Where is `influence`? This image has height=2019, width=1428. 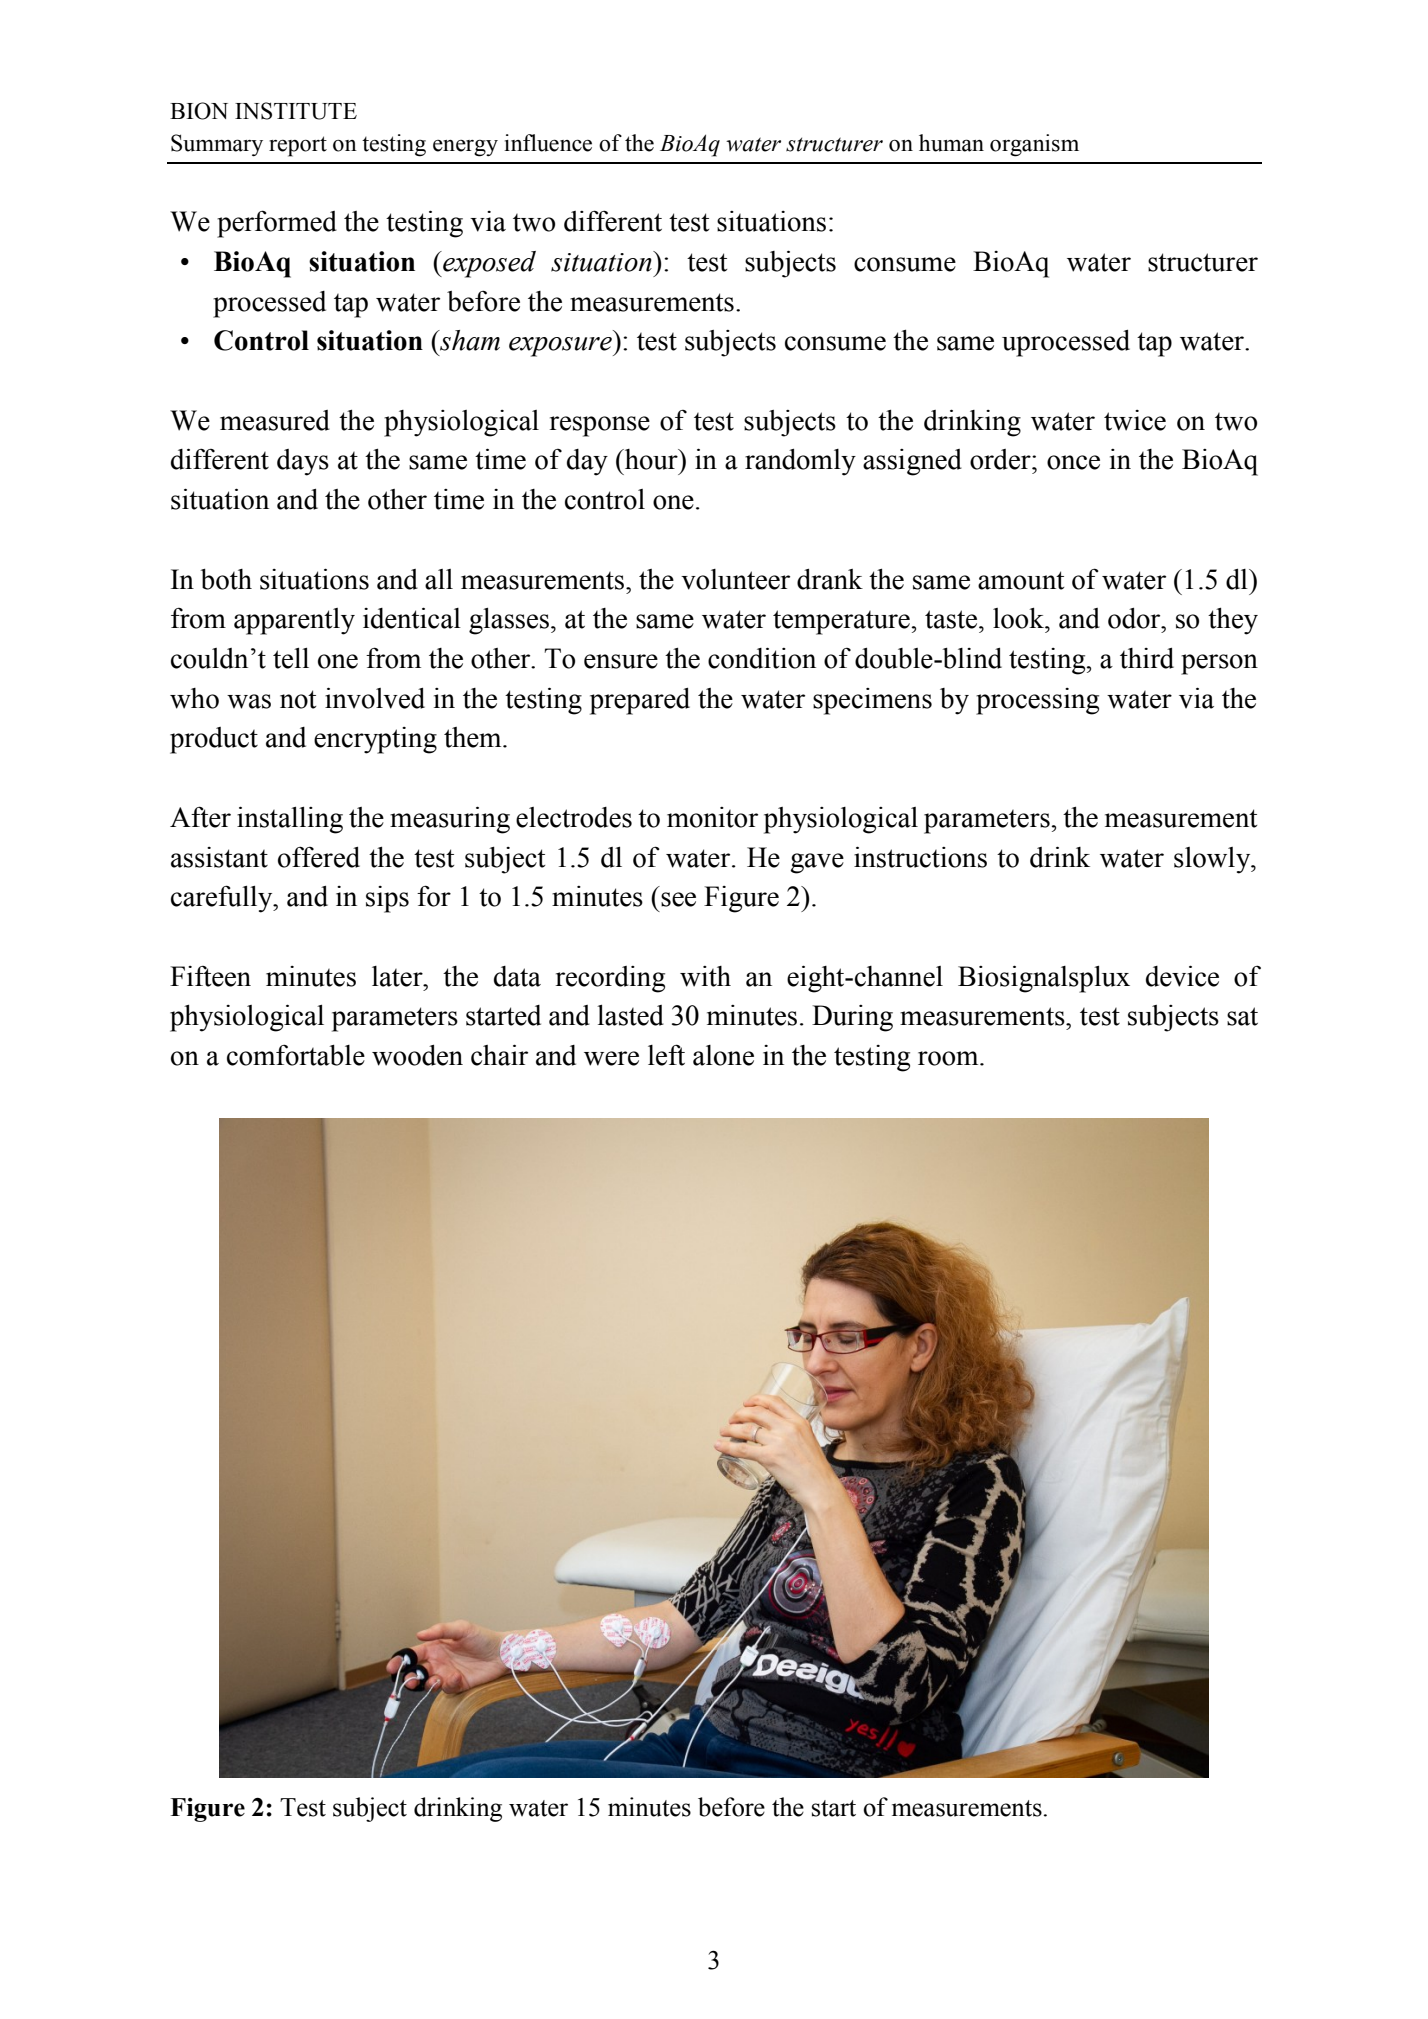 influence is located at coordinates (548, 143).
